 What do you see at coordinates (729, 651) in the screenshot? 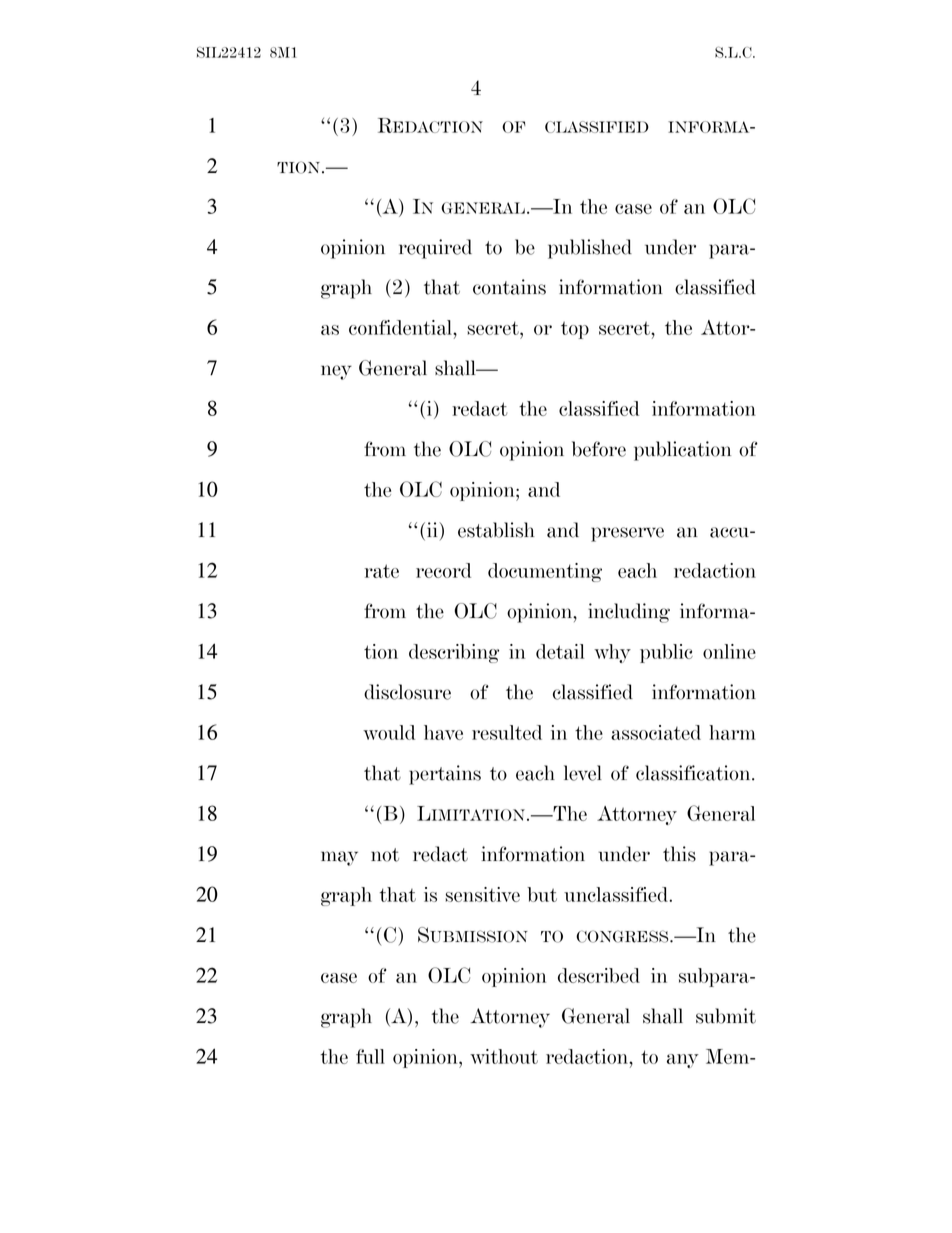
I see `online` at bounding box center [729, 651].
